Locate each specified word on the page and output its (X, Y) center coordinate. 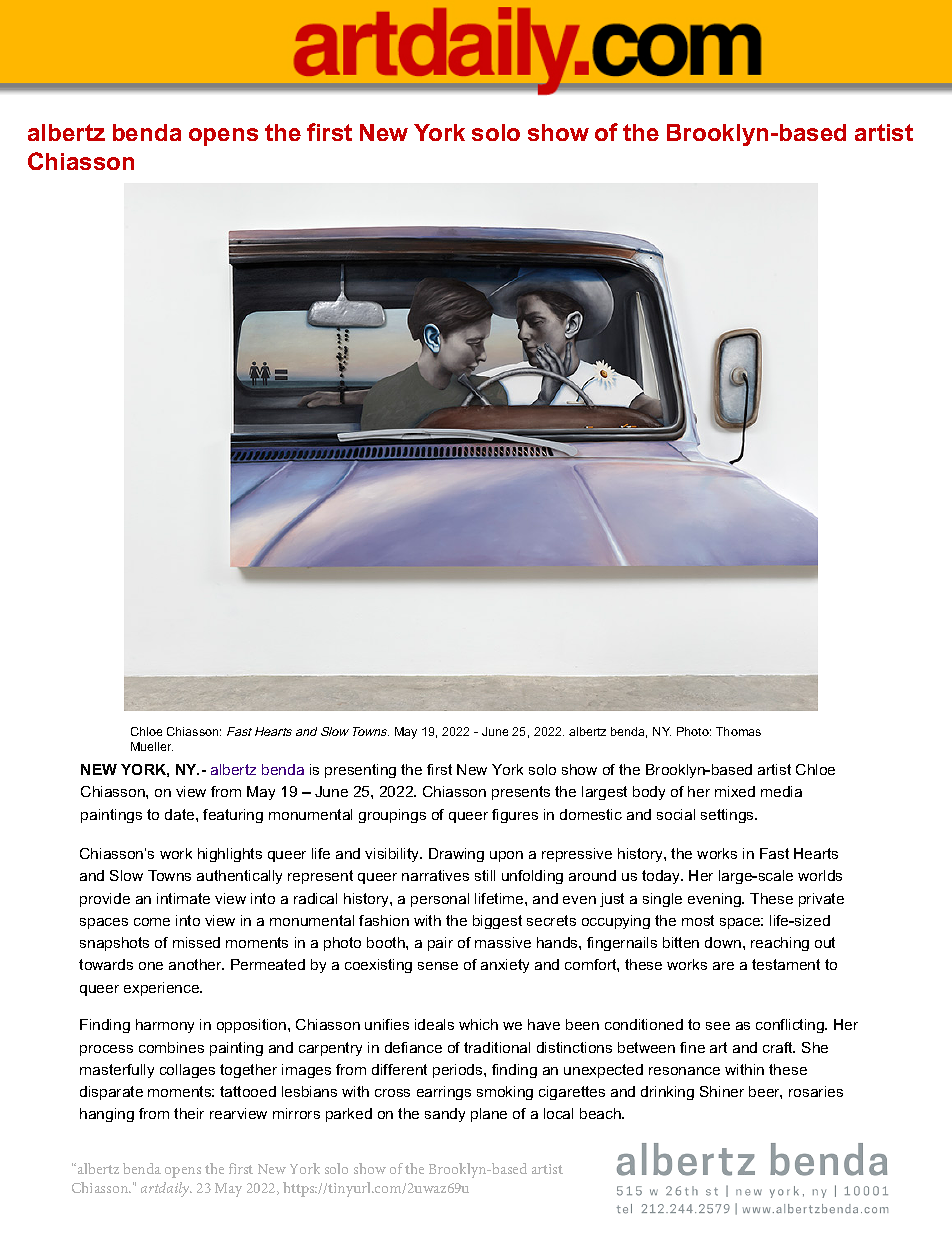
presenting (360, 771)
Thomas (738, 731)
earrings (444, 1093)
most (698, 920)
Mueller (152, 746)
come (152, 922)
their (189, 1113)
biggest (497, 922)
